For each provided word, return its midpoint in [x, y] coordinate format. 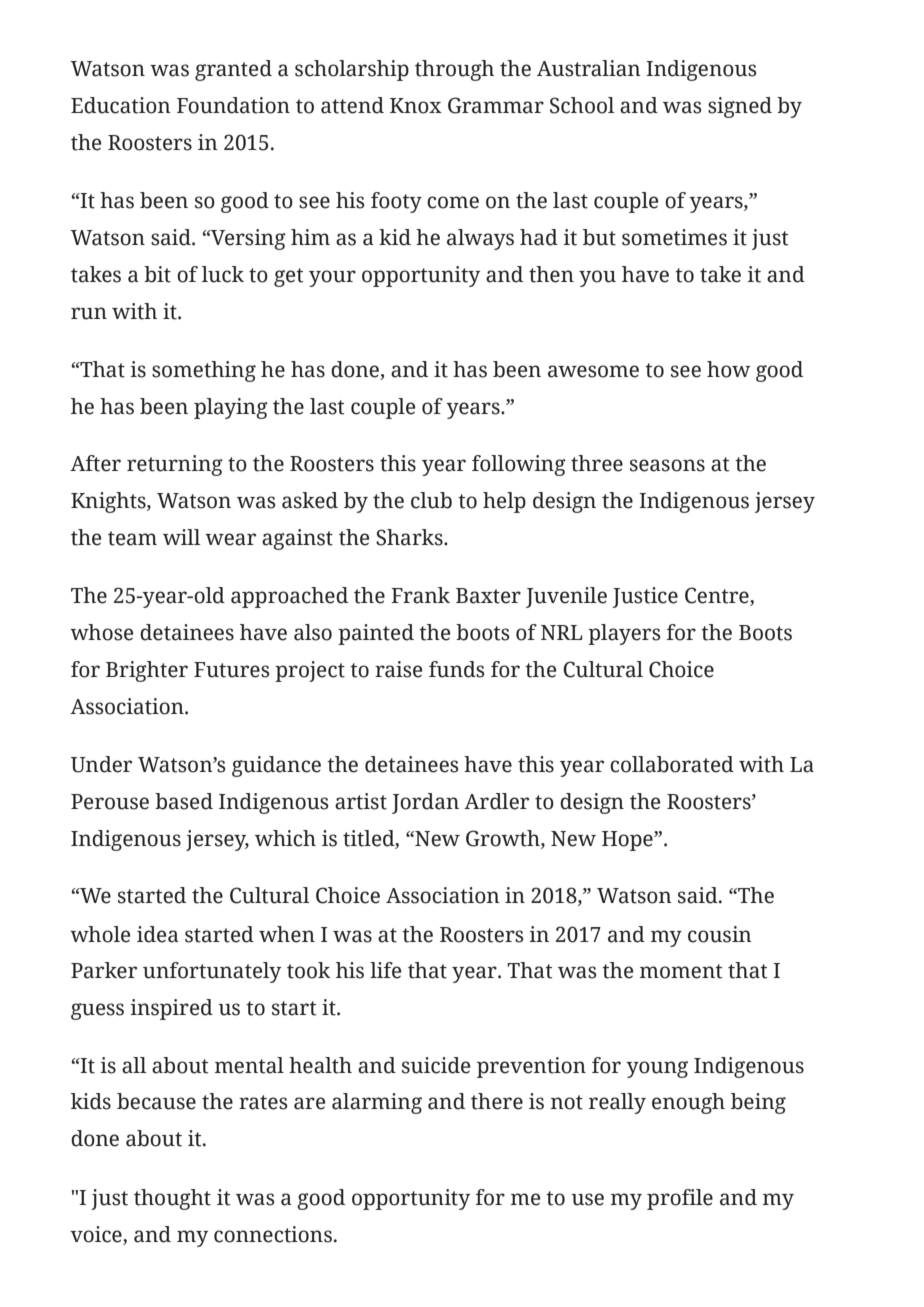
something [204, 371]
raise [398, 669]
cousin [720, 934]
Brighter [147, 671]
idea [158, 934]
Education [121, 105]
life [385, 970]
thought [172, 1199]
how [729, 369]
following [519, 465]
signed [740, 107]
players [624, 634]
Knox [416, 106]
